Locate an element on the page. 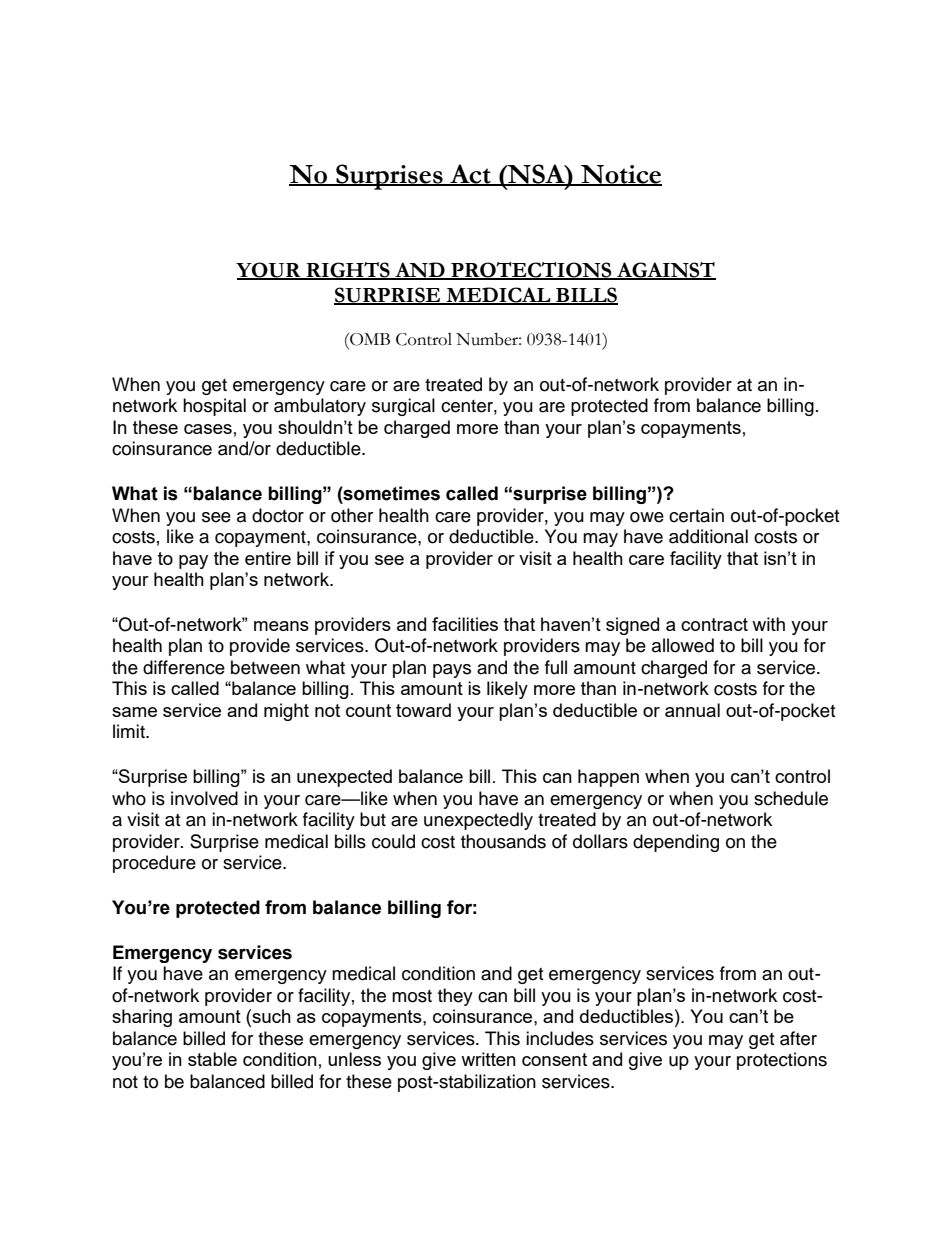 The width and height of the page is (952, 1233). surgical is located at coordinates (403, 407).
